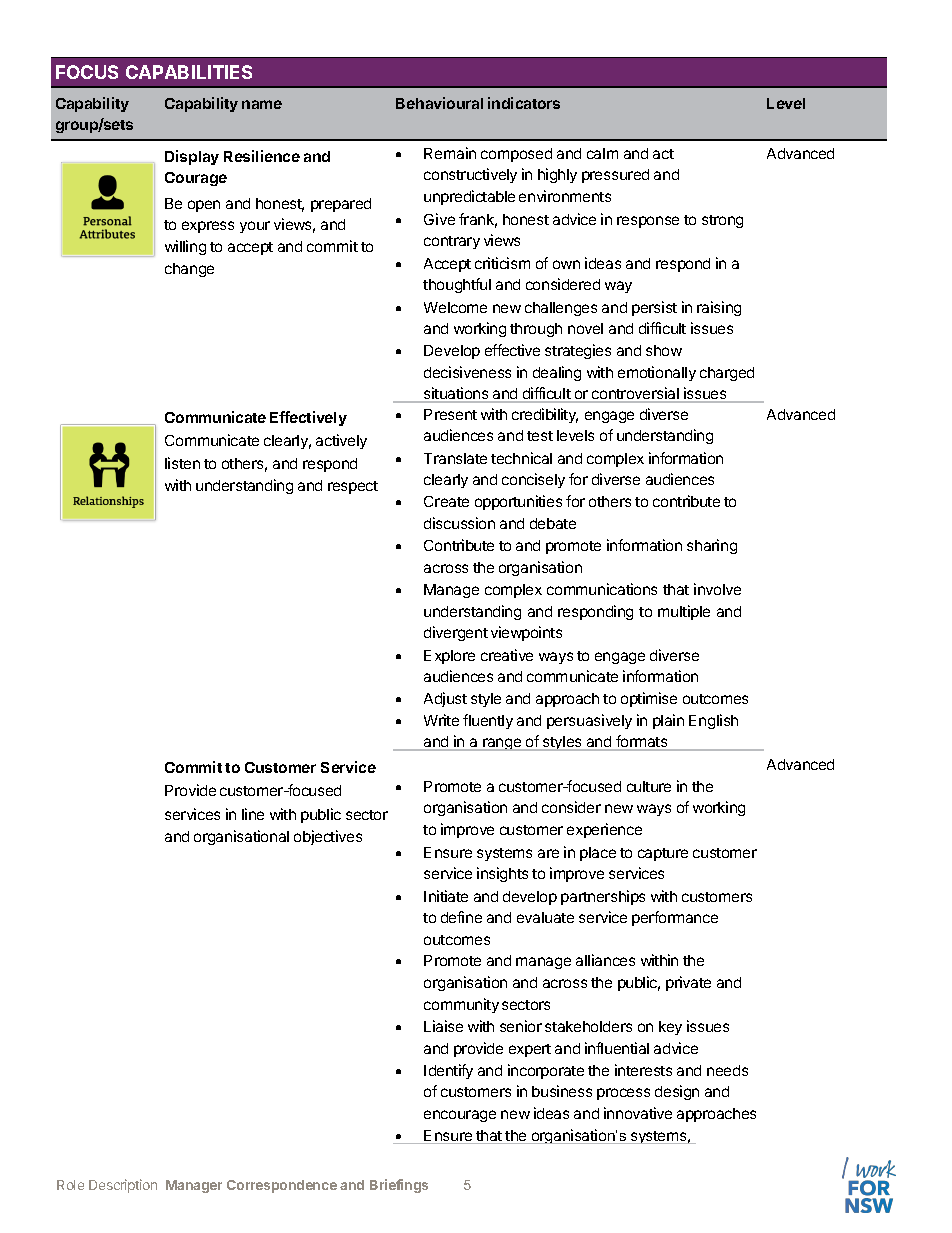  What do you see at coordinates (675, 918) in the image?
I see `performance` at bounding box center [675, 918].
